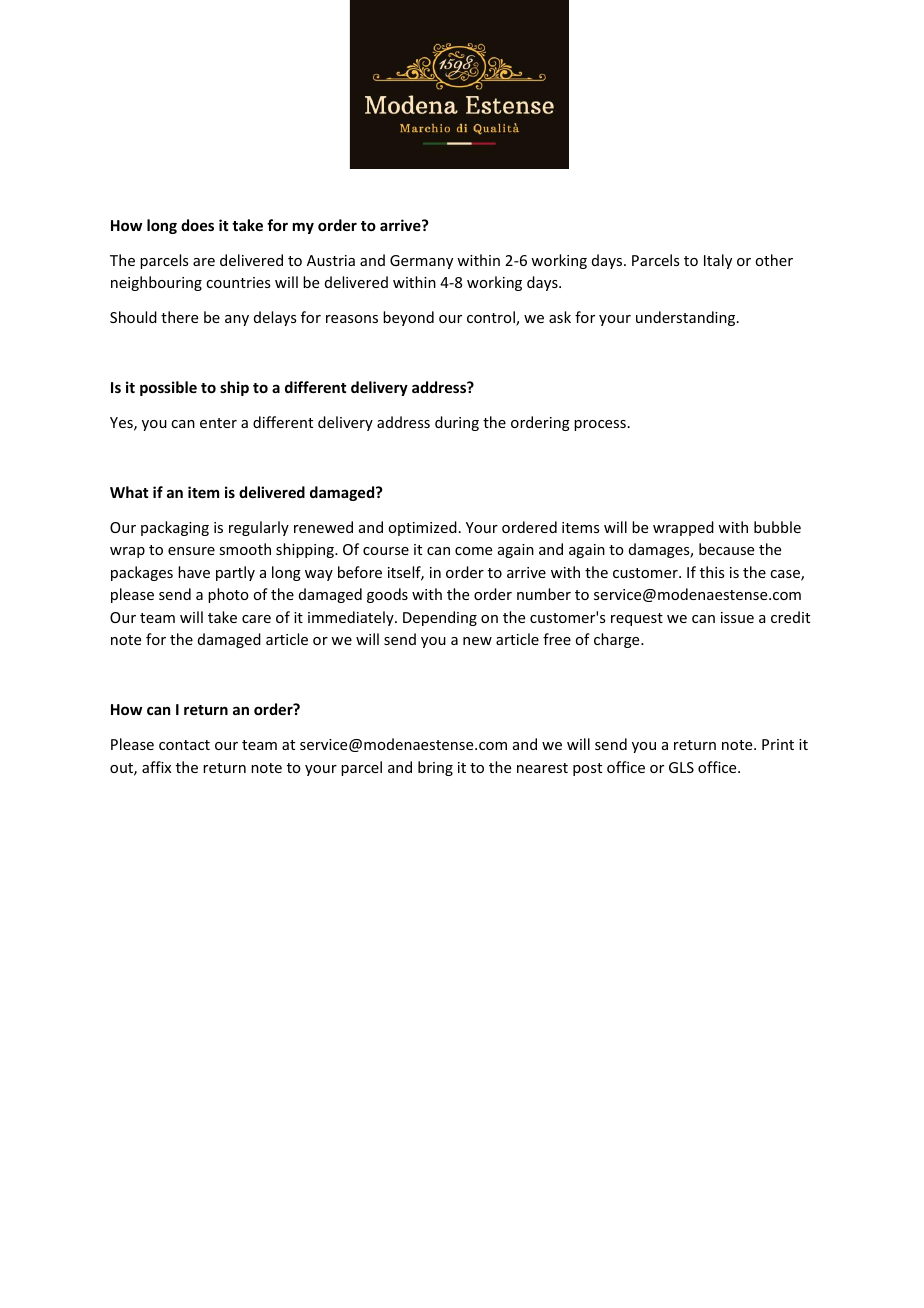 The image size is (924, 1308). What do you see at coordinates (129, 492) in the screenshot?
I see `What` at bounding box center [129, 492].
